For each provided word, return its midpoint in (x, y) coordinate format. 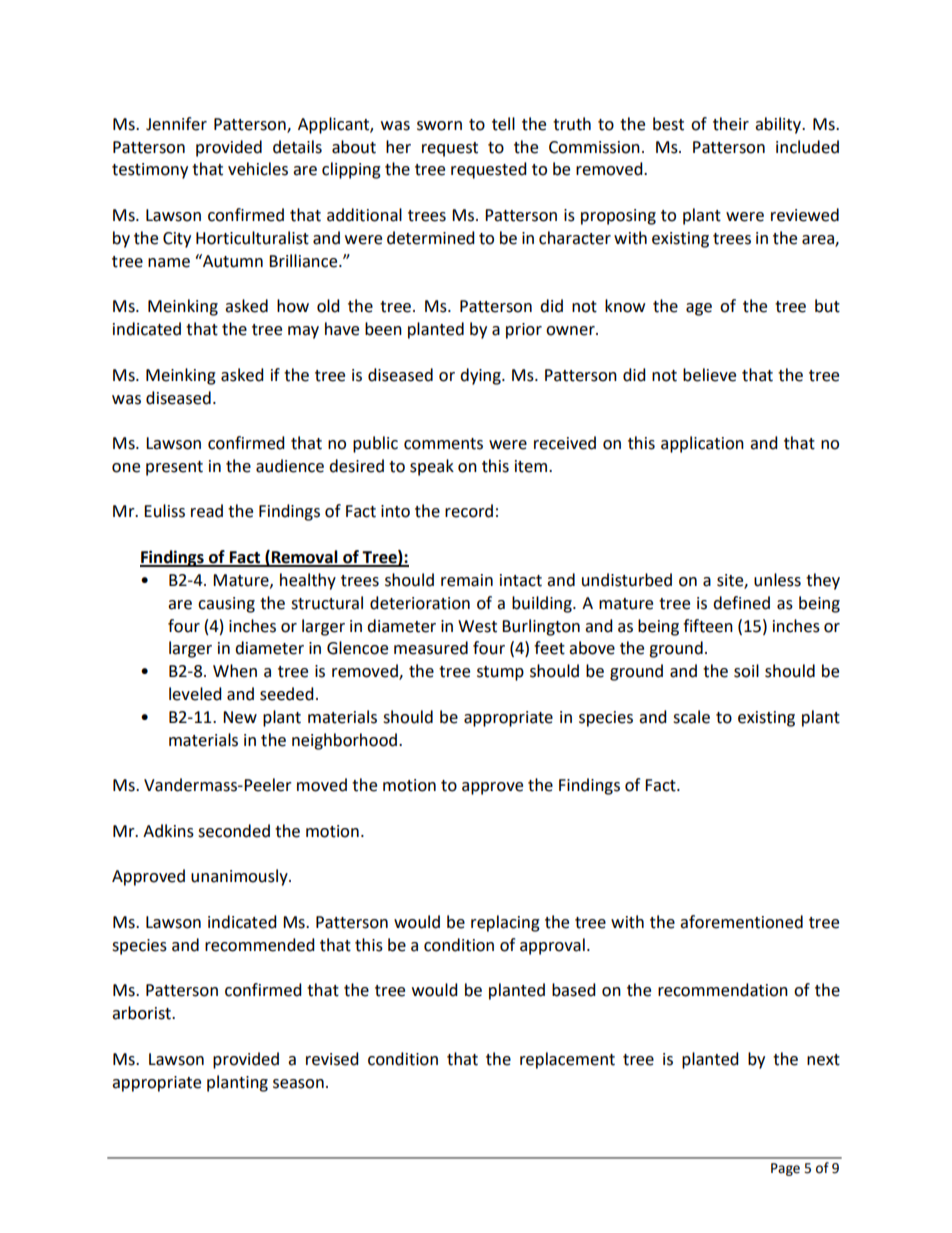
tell (503, 124)
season (298, 1084)
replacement (567, 1060)
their (731, 124)
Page (785, 1169)
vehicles (258, 169)
